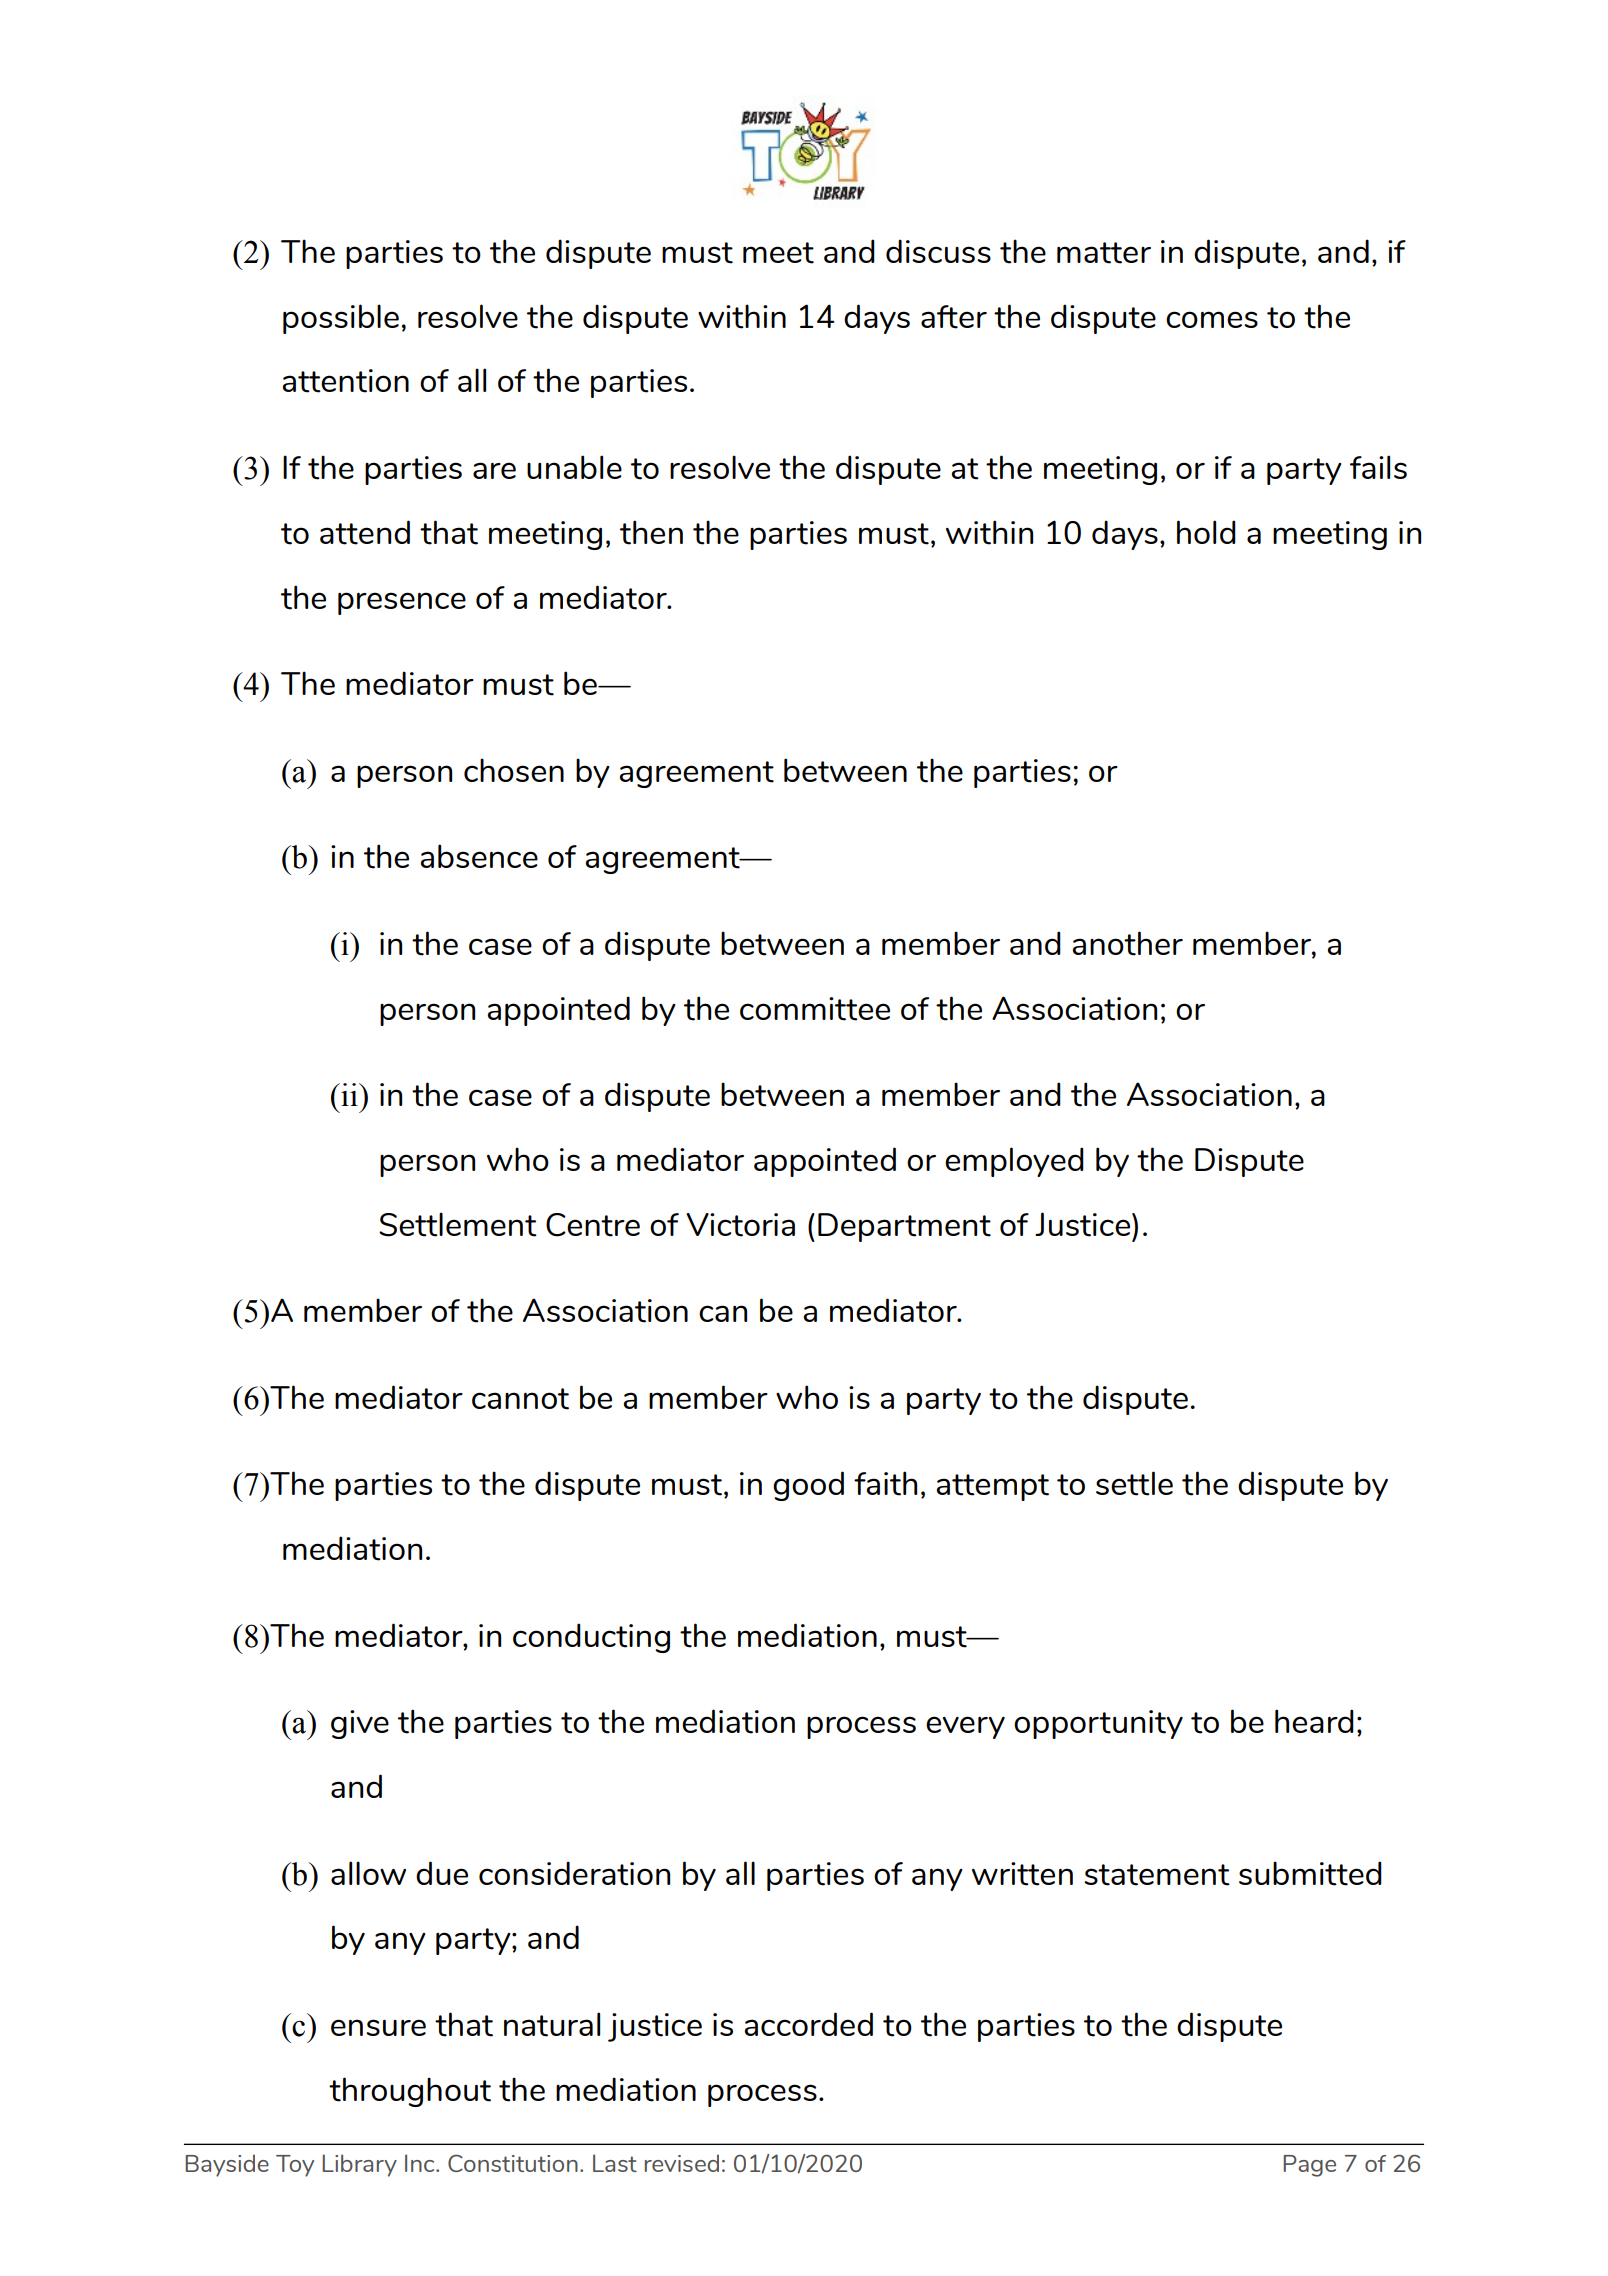 The width and height of the screenshot is (1608, 2276). I want to click on Page, so click(1309, 2166).
